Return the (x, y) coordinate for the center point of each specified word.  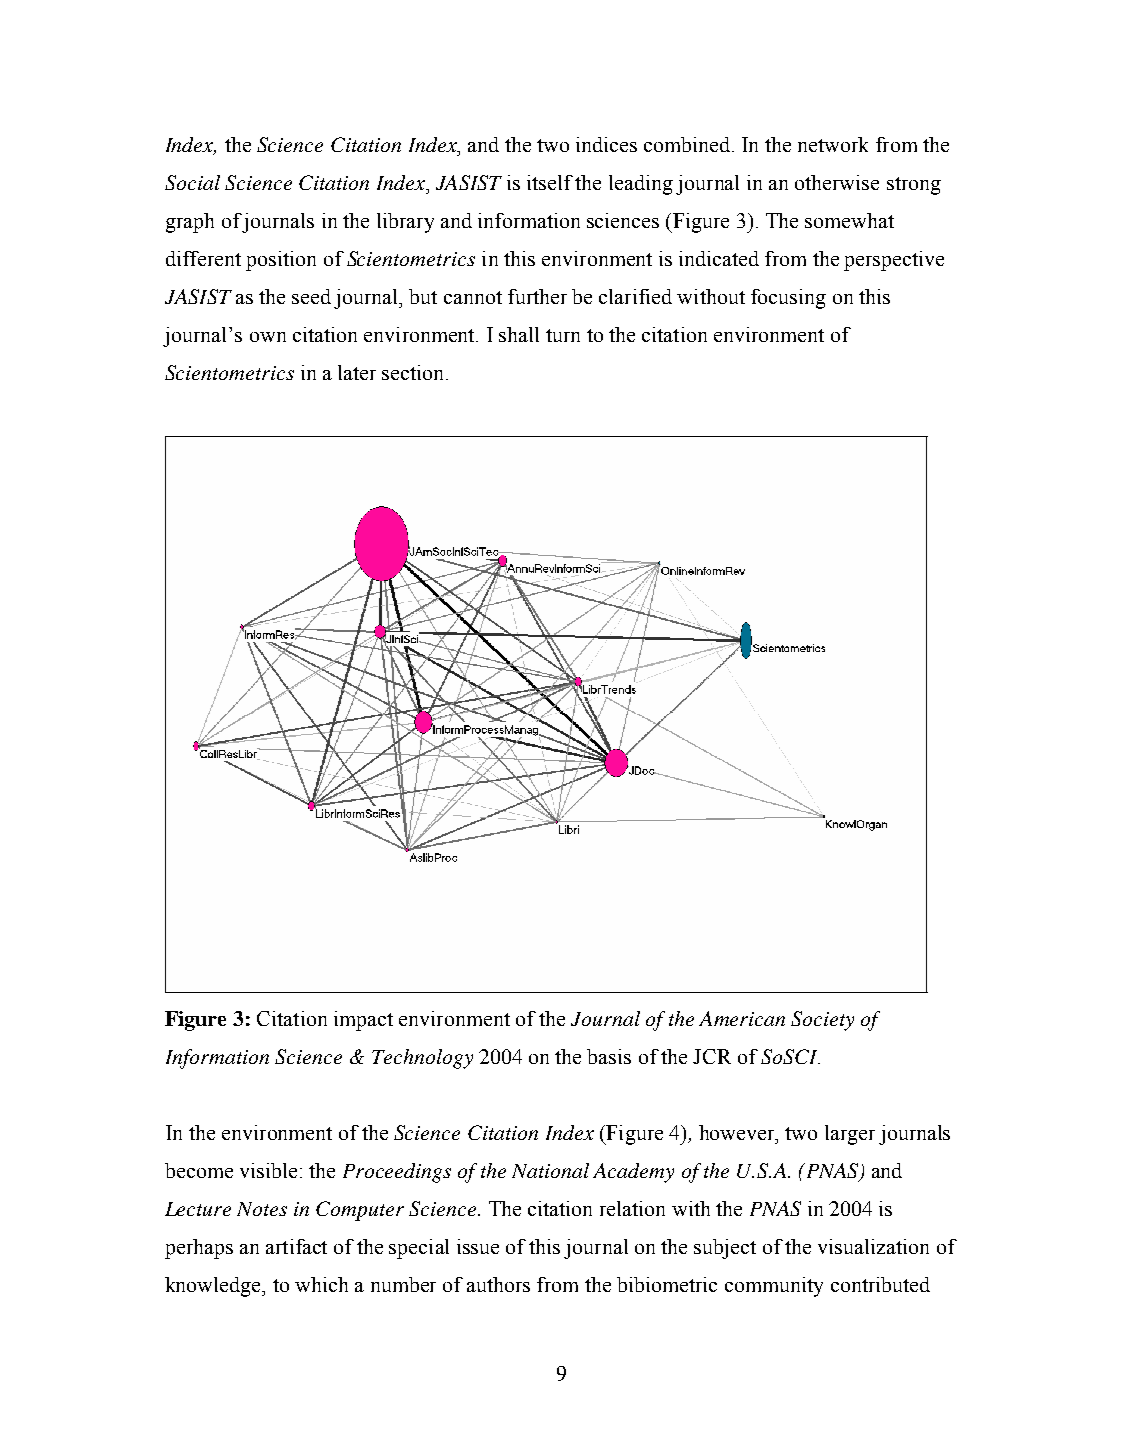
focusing (788, 299)
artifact (296, 1246)
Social (192, 182)
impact (363, 1021)
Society (822, 1021)
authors (498, 1284)
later (357, 372)
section (414, 372)
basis (609, 1056)
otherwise (837, 182)
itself (550, 182)
